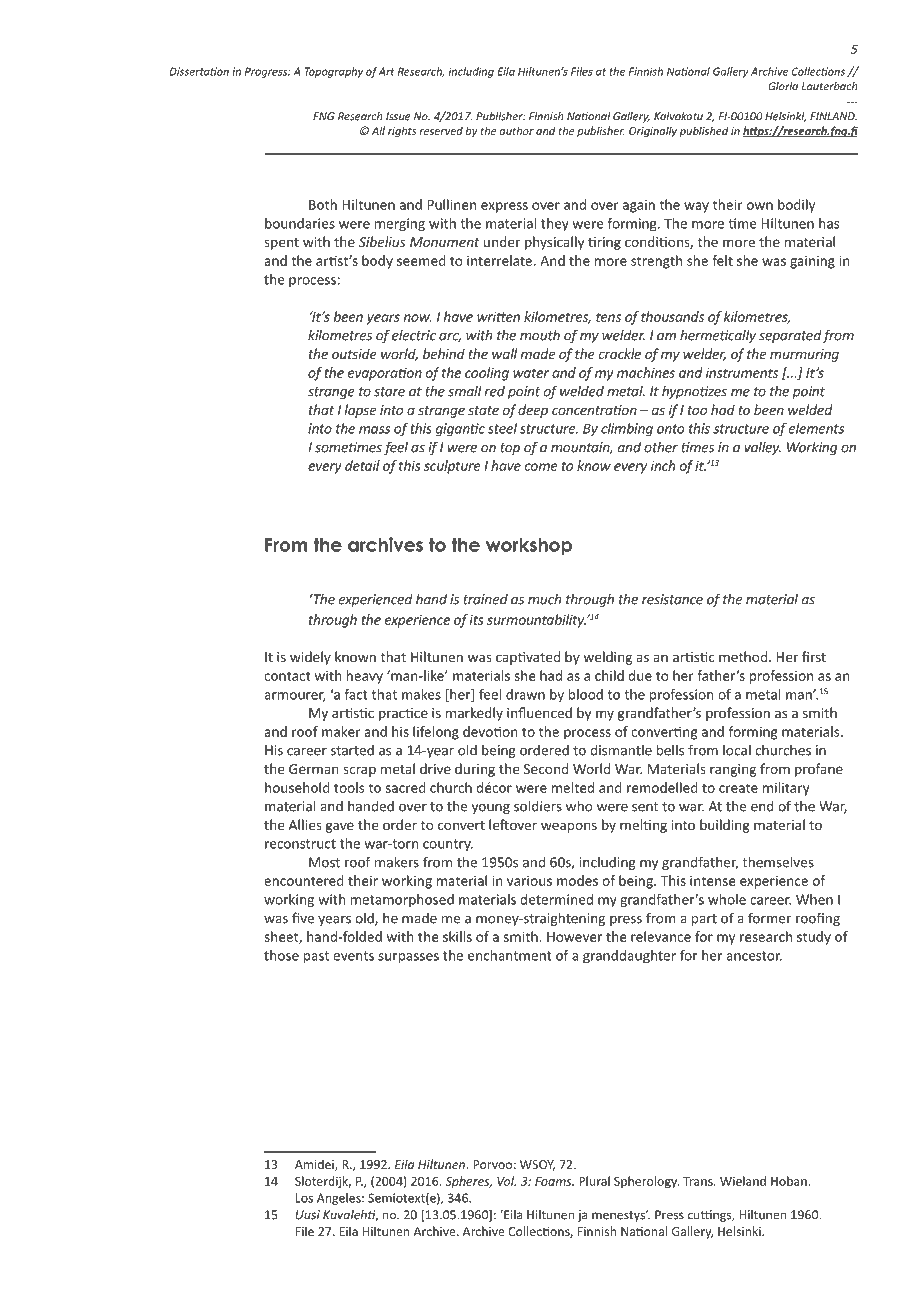  Describe the element at coordinates (516, 130) in the screenshot. I see `author` at that location.
